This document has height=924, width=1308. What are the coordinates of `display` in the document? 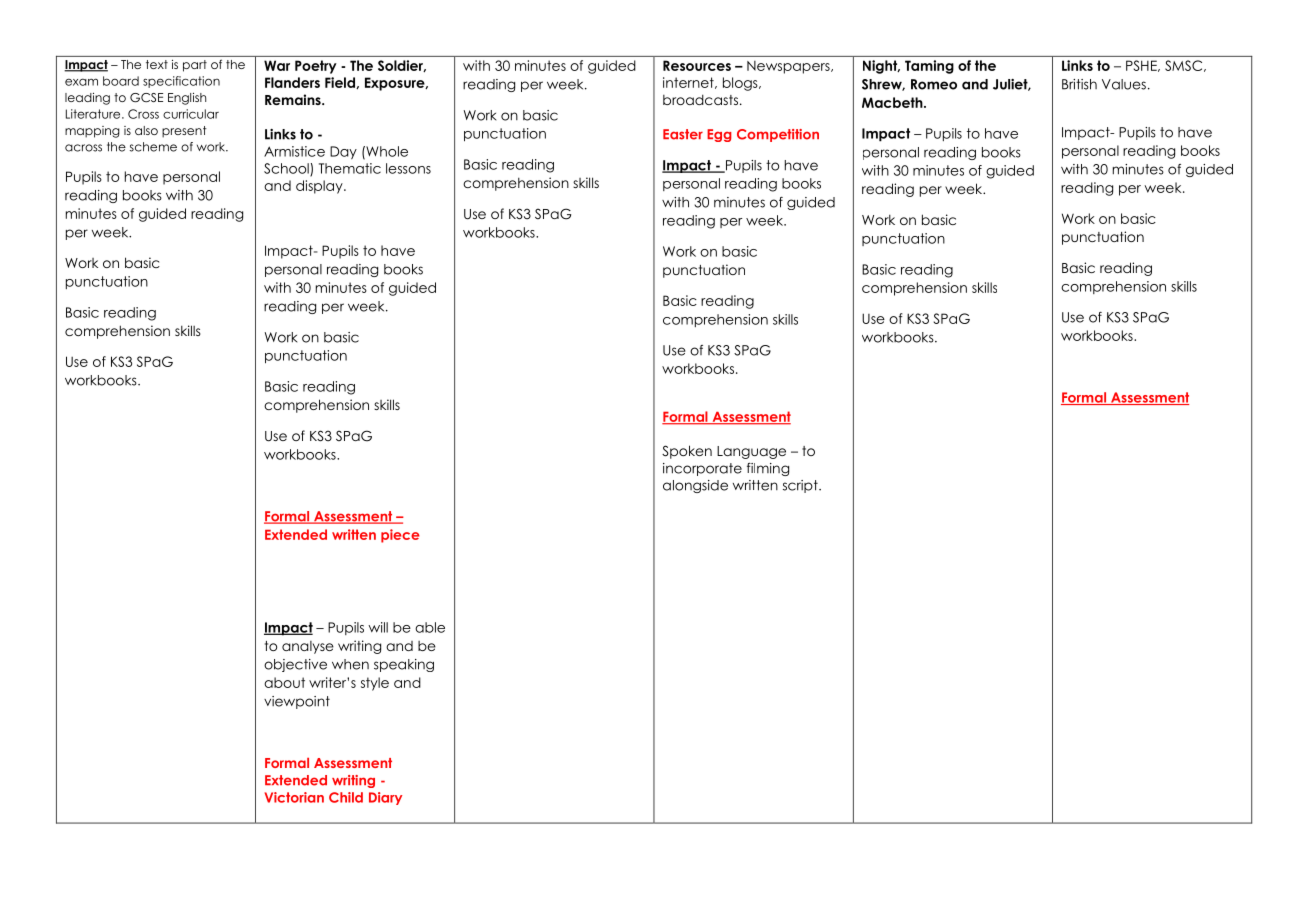 It's located at (320, 187).
